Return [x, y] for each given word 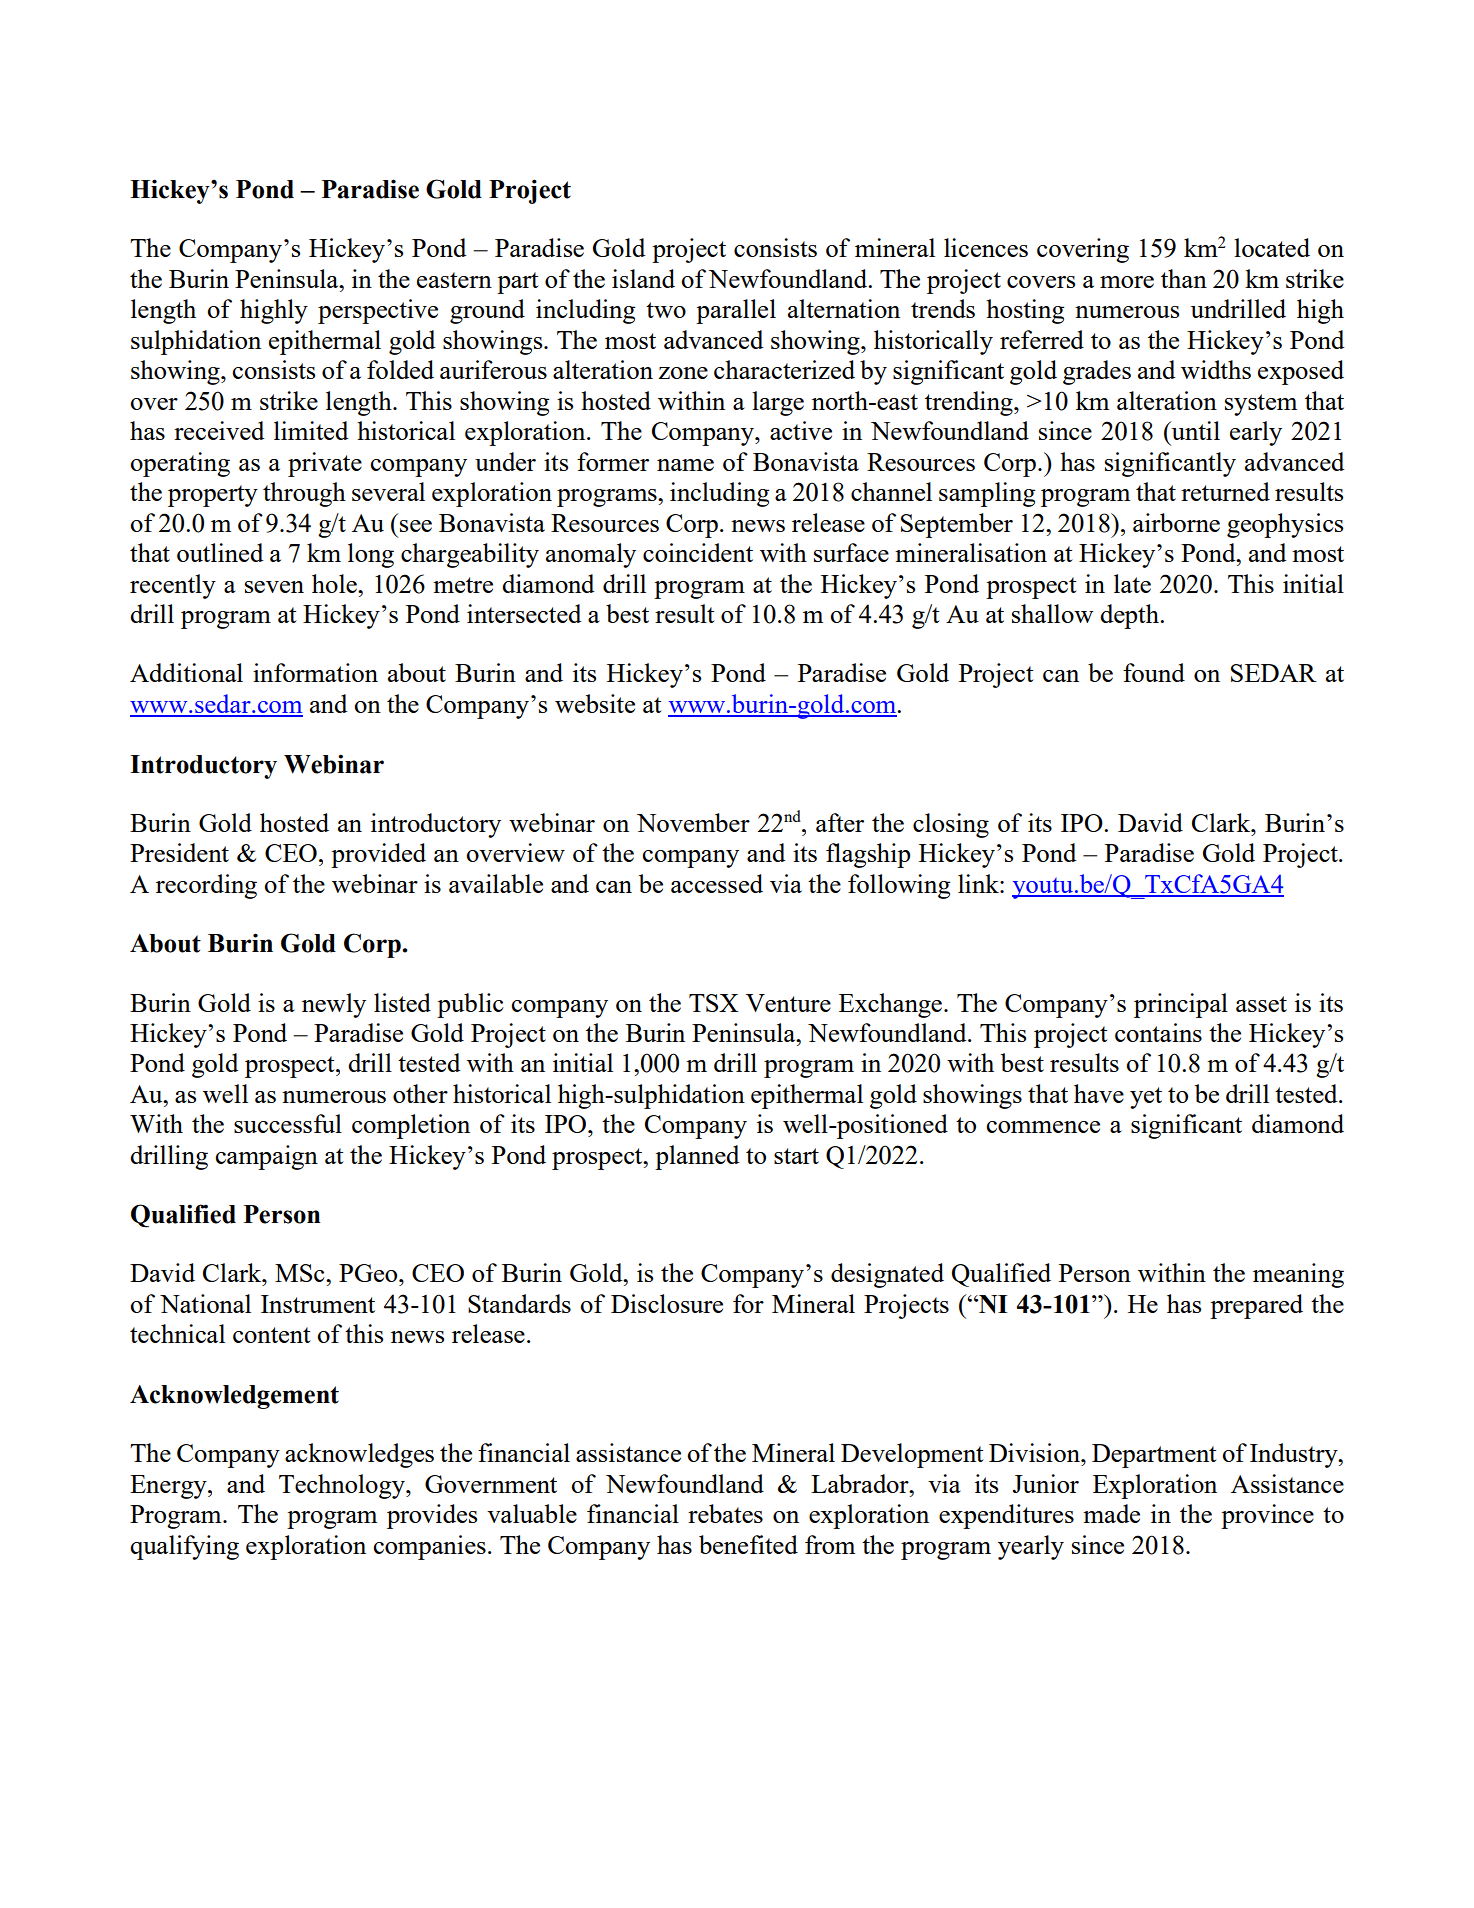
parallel [736, 311]
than [1184, 278]
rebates [725, 1513]
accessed [717, 883]
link [979, 883]
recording [206, 886]
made [1111, 1513]
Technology [343, 1486]
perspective [378, 311]
